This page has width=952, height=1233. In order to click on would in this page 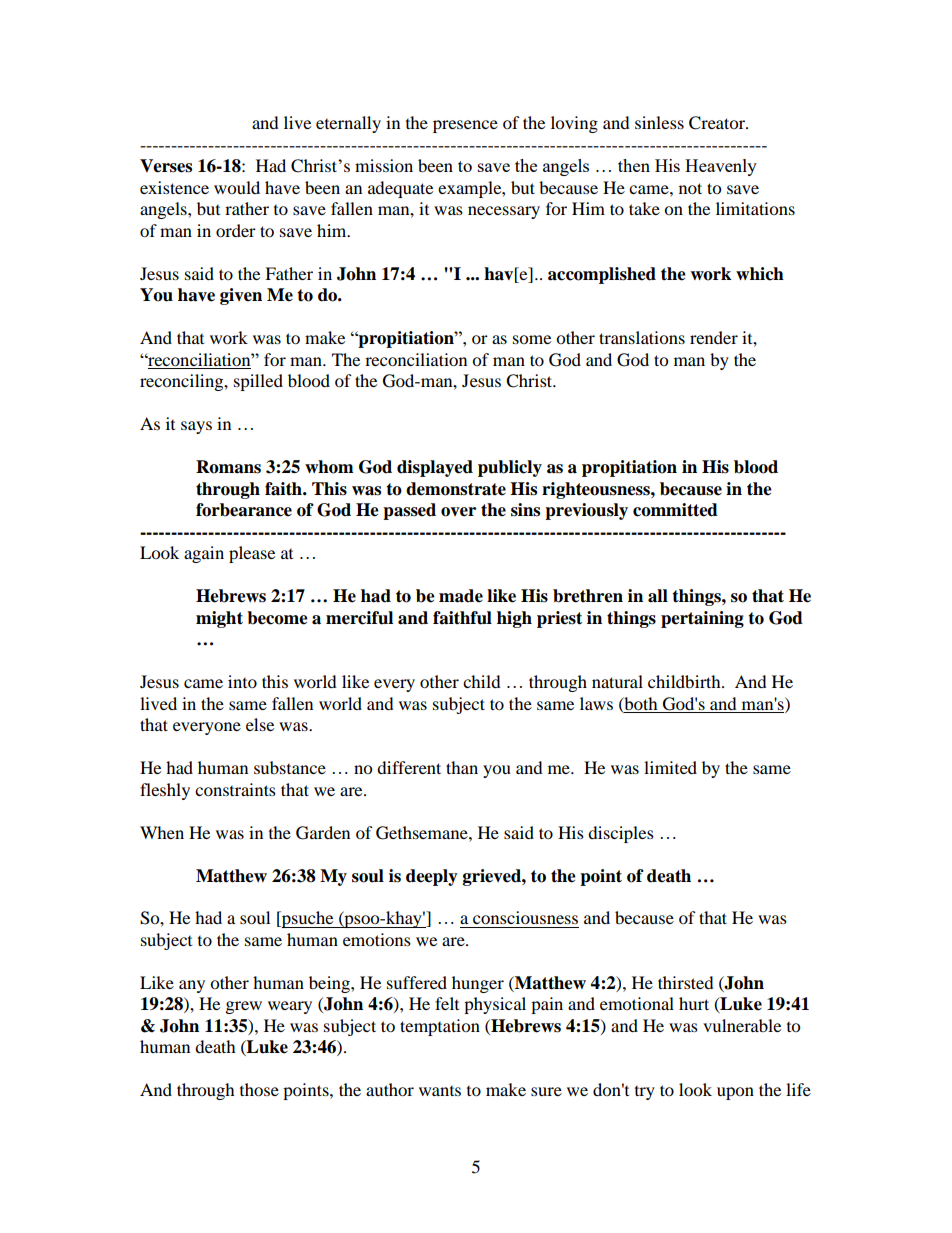, I will do `click(237, 187)`.
